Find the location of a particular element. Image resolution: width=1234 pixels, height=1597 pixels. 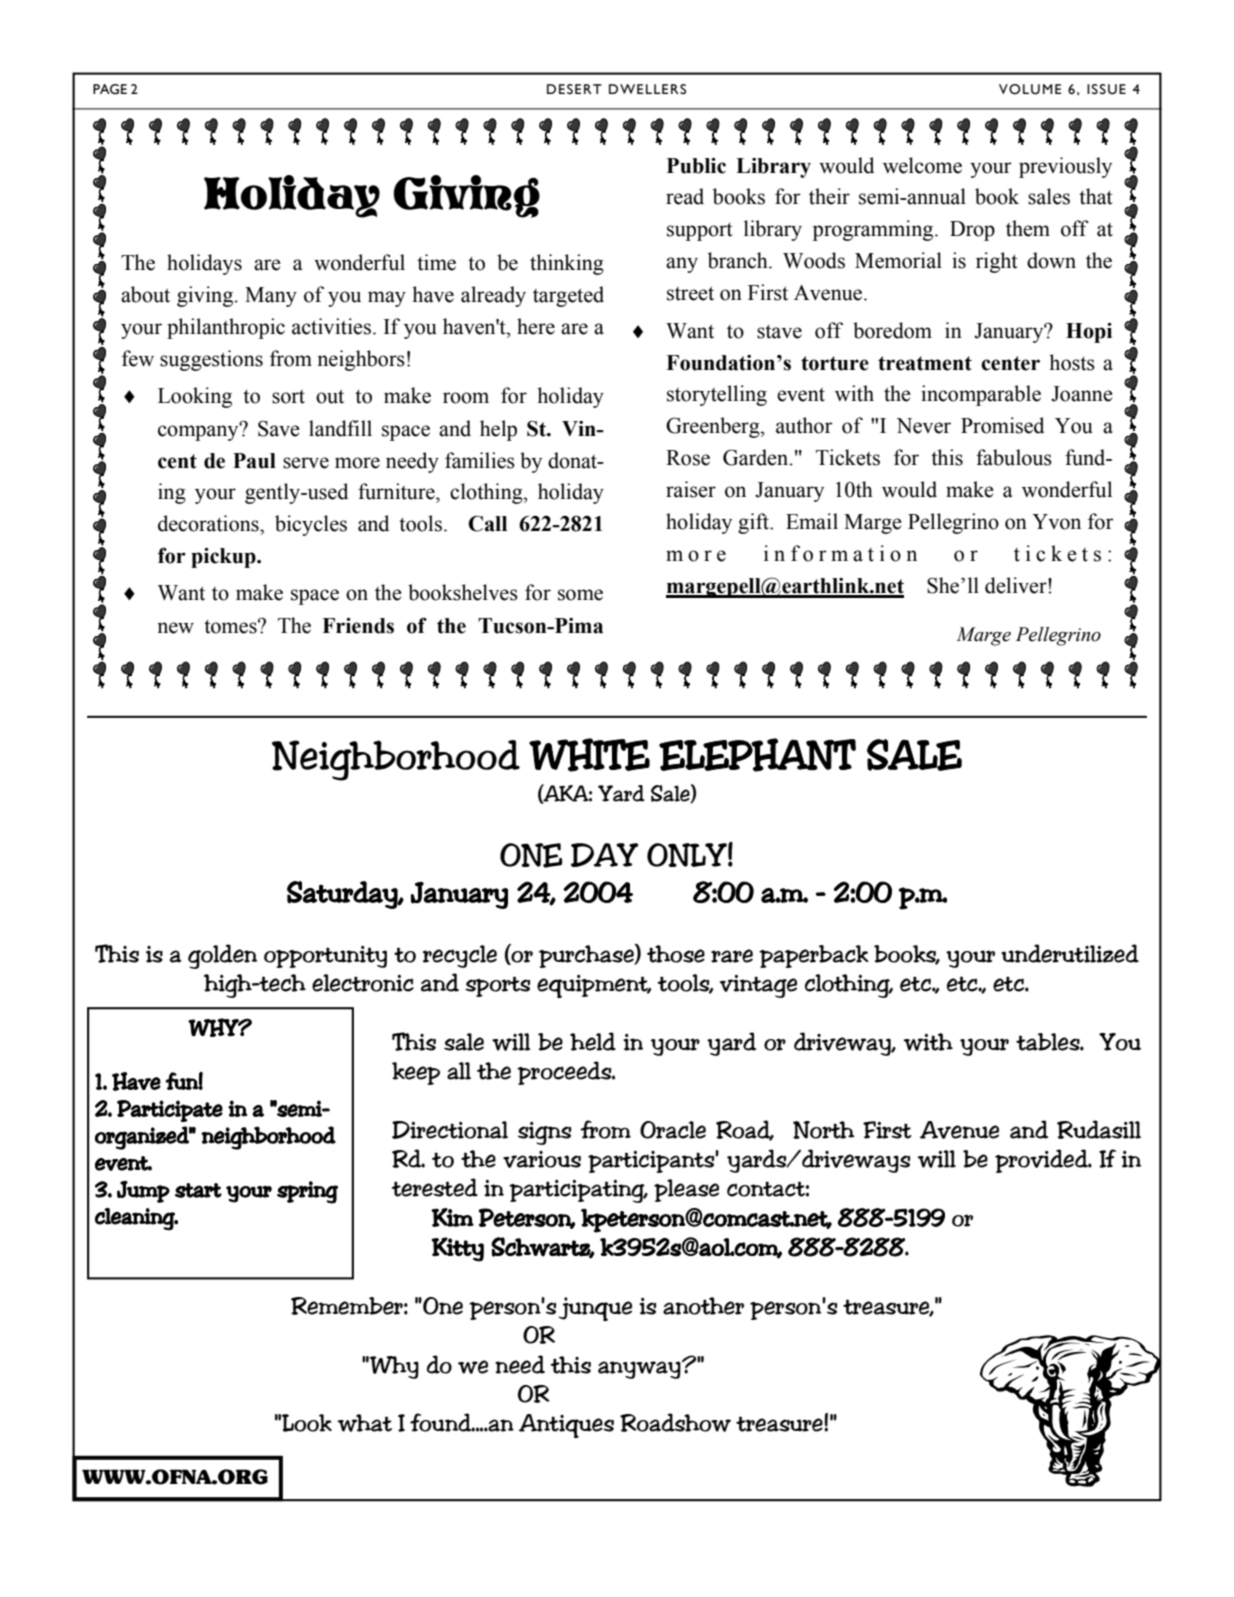

pickup is located at coordinates (224, 558).
